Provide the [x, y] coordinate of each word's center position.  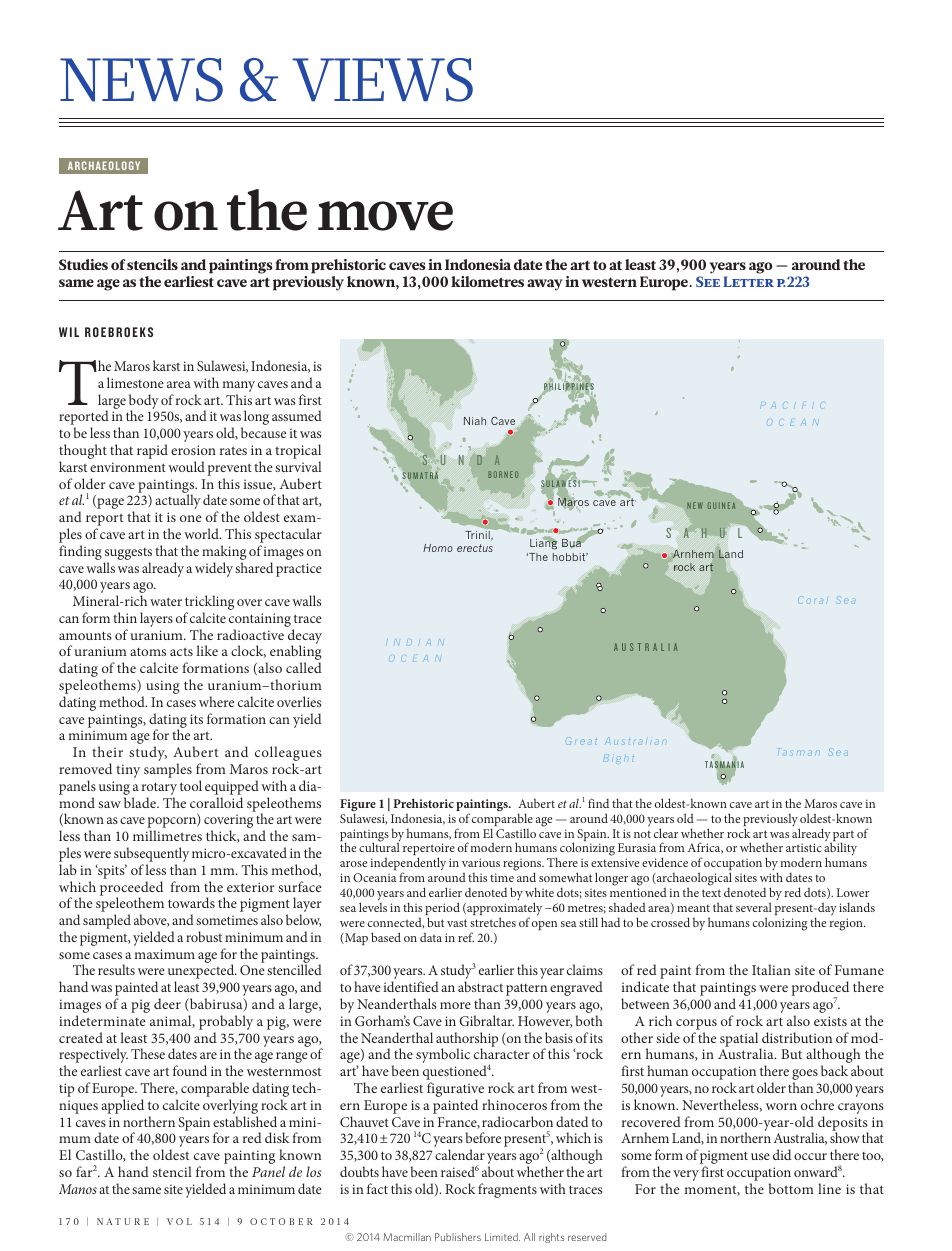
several [754, 907]
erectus [475, 548]
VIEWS [382, 80]
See [708, 281]
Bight [618, 759]
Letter [748, 281]
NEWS [141, 80]
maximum [164, 954]
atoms [148, 651]
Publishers [458, 1237]
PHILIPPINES [569, 386]
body [144, 402]
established [245, 1121]
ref [466, 937]
